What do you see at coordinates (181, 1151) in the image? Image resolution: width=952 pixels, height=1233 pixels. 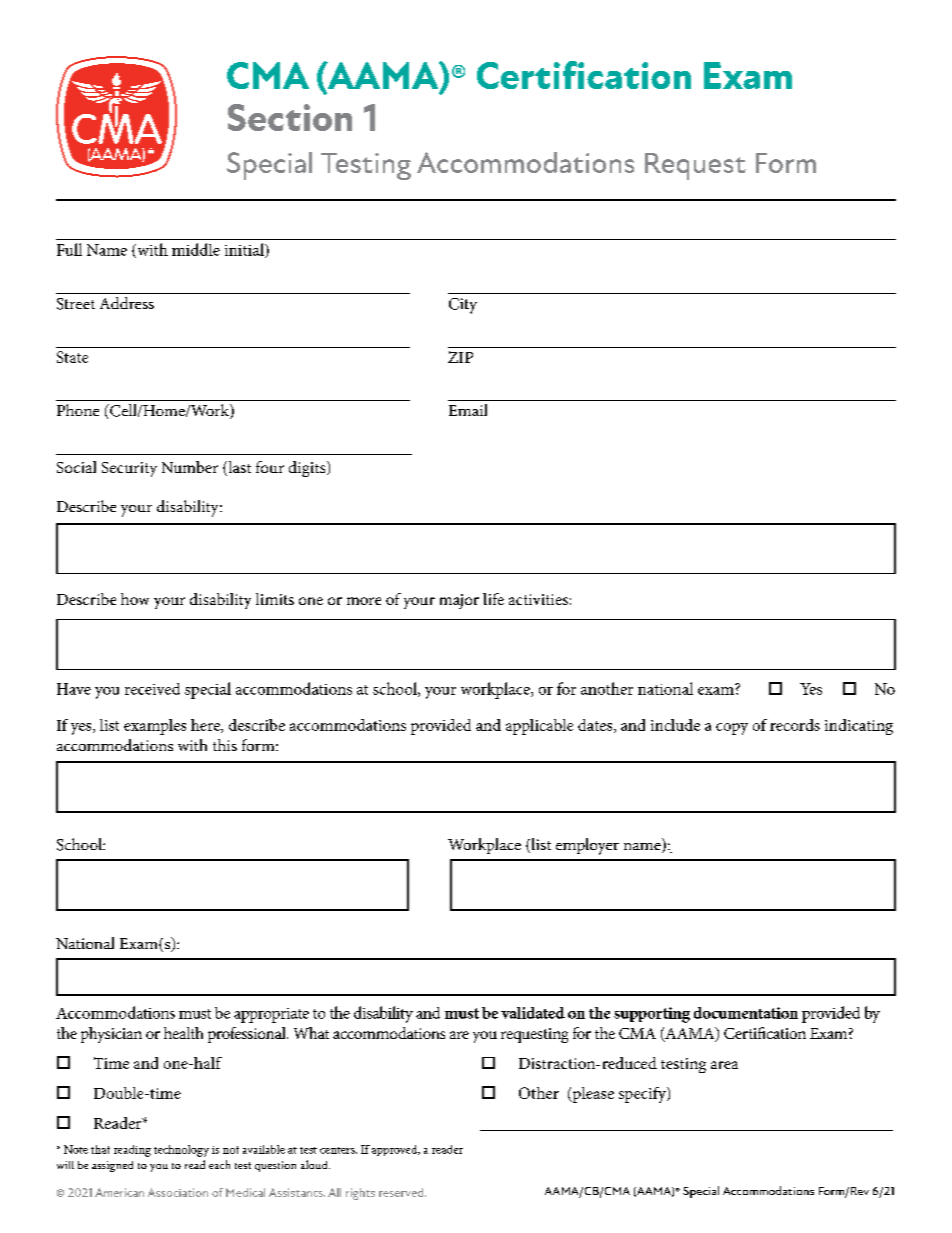 I see `technology` at bounding box center [181, 1151].
